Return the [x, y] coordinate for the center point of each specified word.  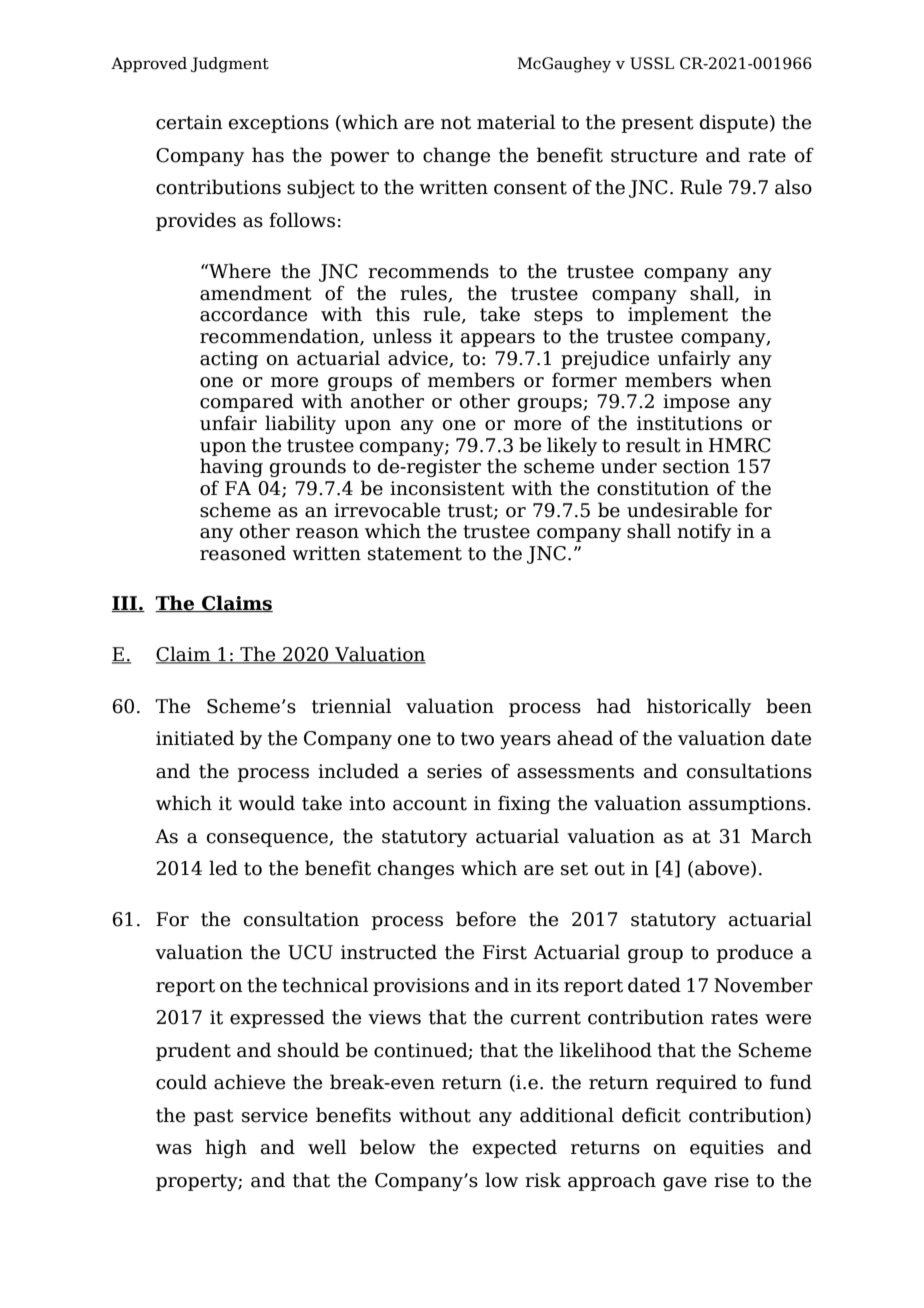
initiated [195, 738]
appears [498, 340]
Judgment [230, 65]
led [223, 868]
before [486, 919]
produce [755, 953]
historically [699, 707]
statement [415, 554]
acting [229, 360]
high [226, 1148]
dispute [734, 123]
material [516, 122]
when [746, 380]
